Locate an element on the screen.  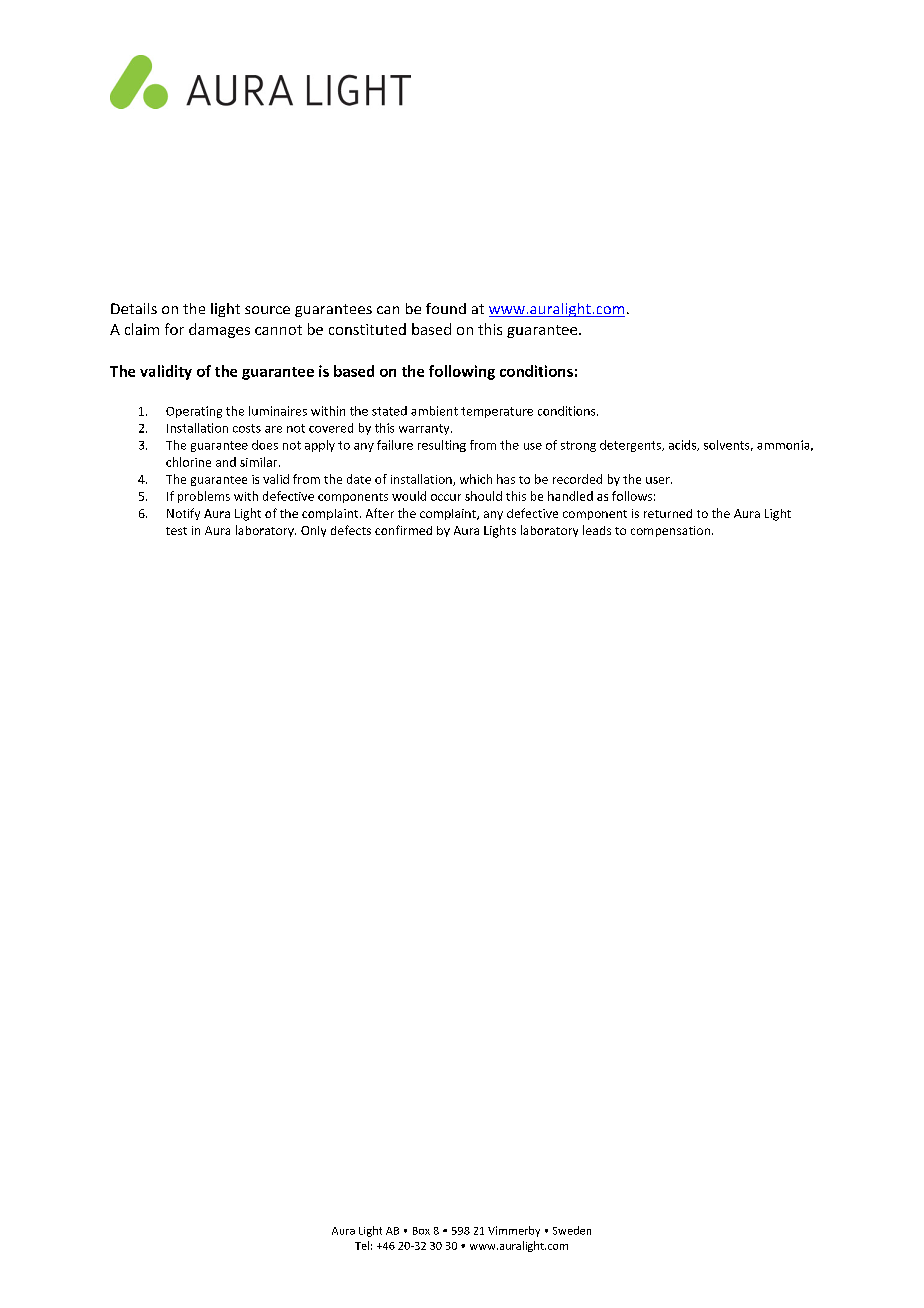
detergents is located at coordinates (631, 446).
